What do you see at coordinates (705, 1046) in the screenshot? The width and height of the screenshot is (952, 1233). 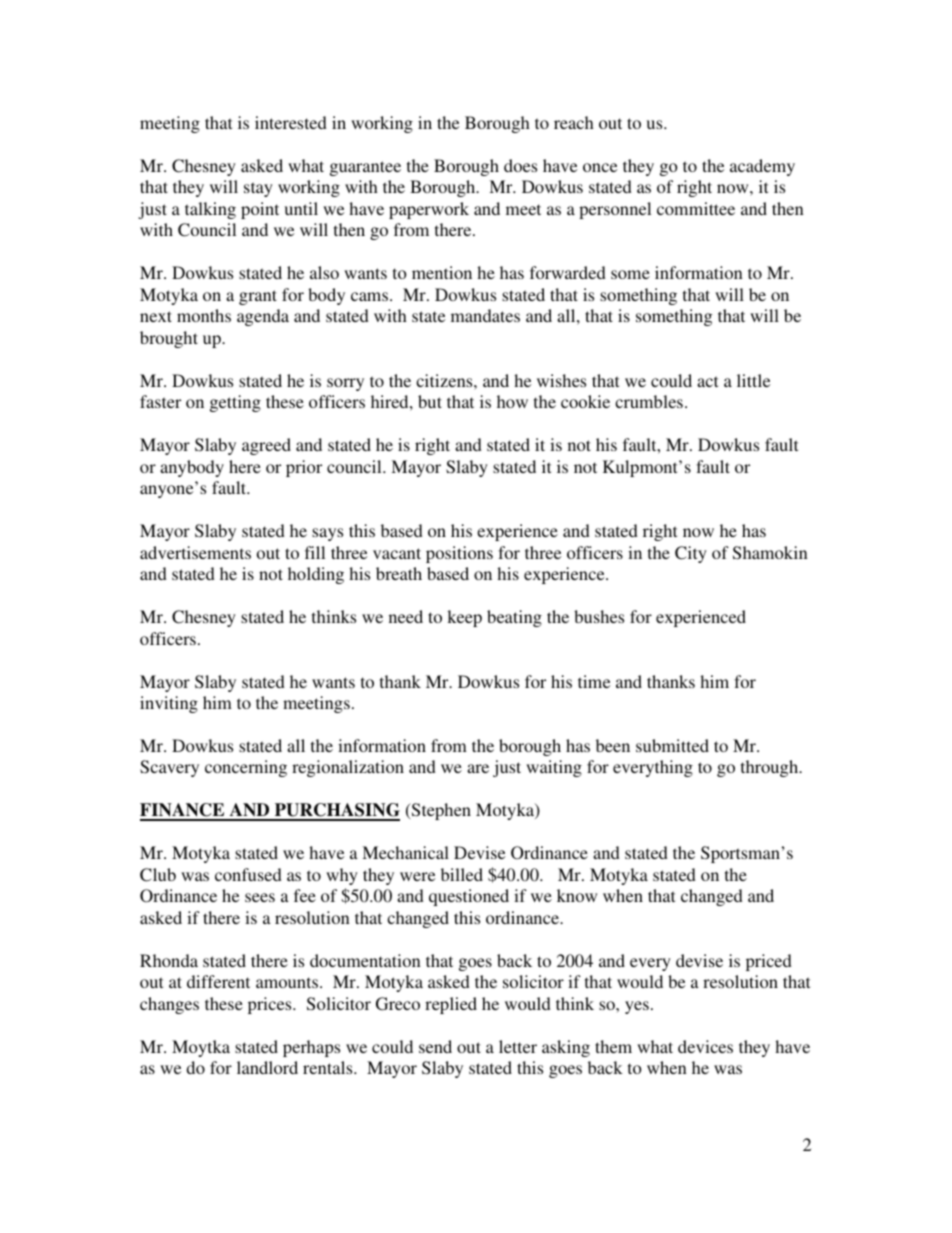 I see `devices` at bounding box center [705, 1046].
